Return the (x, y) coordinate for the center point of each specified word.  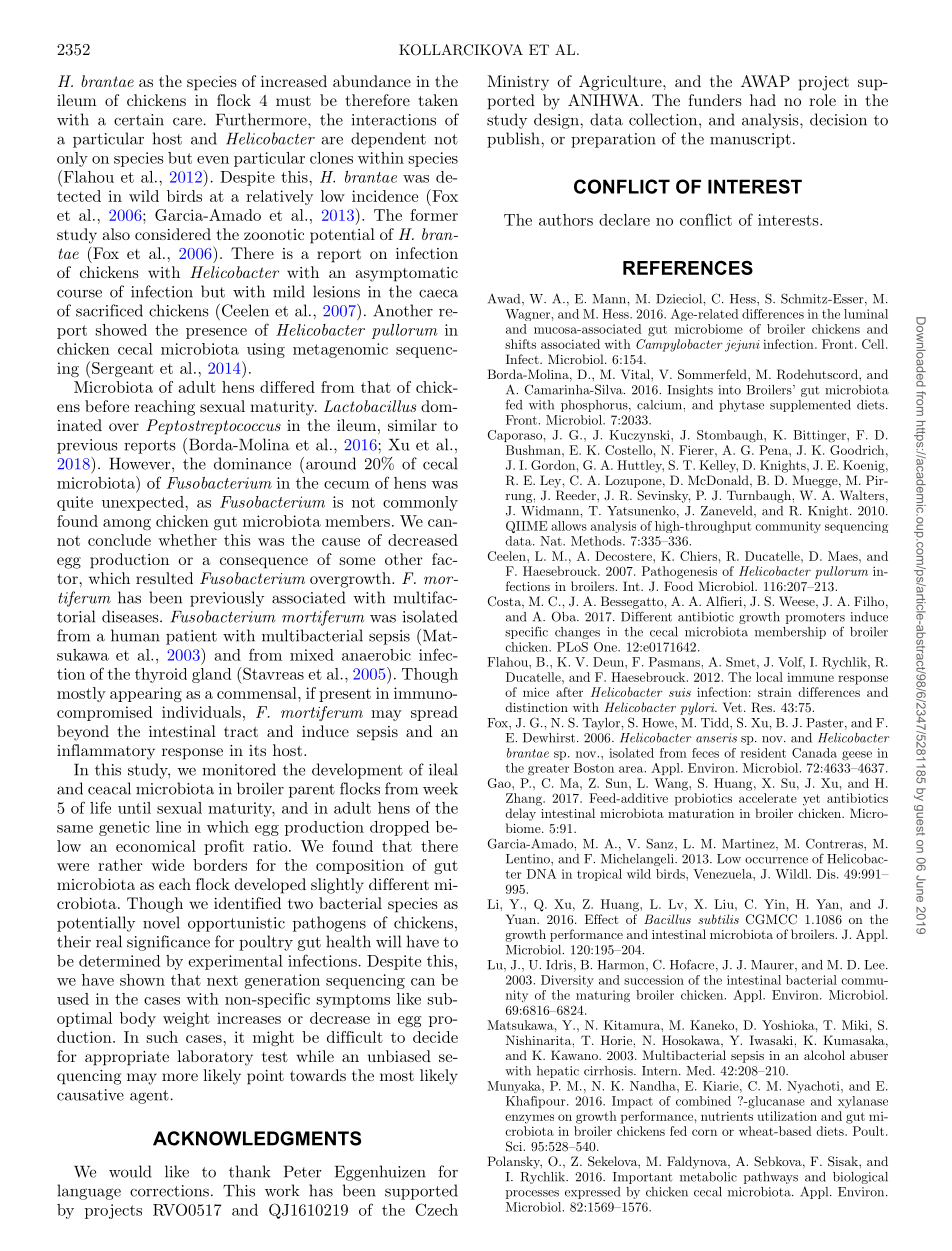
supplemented (810, 406)
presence (216, 333)
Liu (725, 904)
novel (161, 922)
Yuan (522, 919)
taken (438, 100)
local (769, 677)
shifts (520, 344)
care (188, 121)
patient (191, 637)
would (130, 1171)
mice (536, 692)
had (763, 100)
